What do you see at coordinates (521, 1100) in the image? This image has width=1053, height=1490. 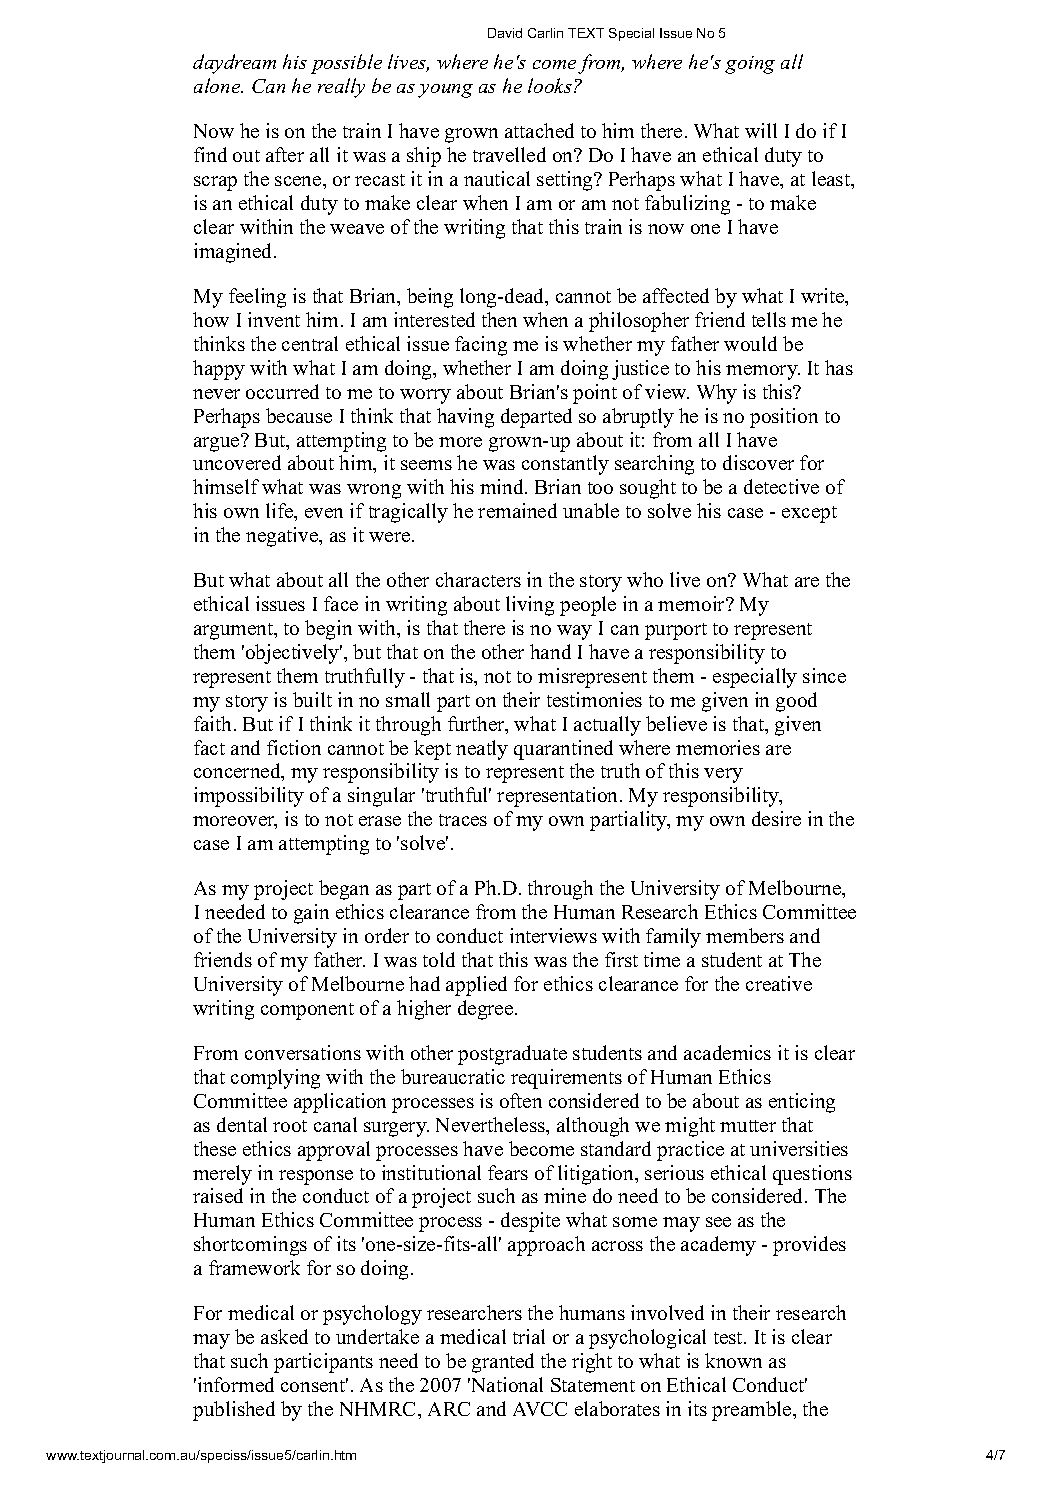 I see `often` at bounding box center [521, 1100].
